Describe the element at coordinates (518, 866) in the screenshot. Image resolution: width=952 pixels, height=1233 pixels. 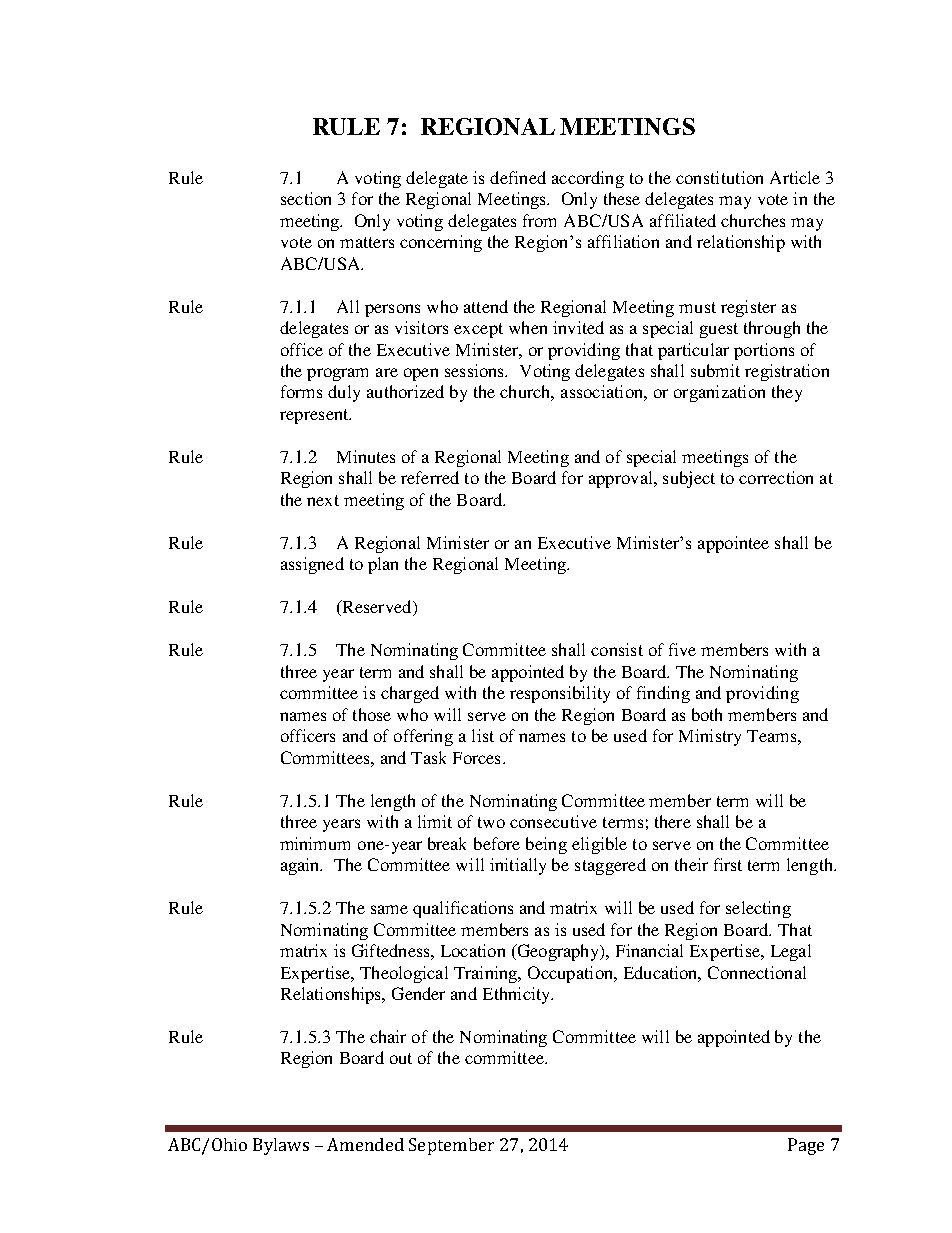
I see `initially` at that location.
